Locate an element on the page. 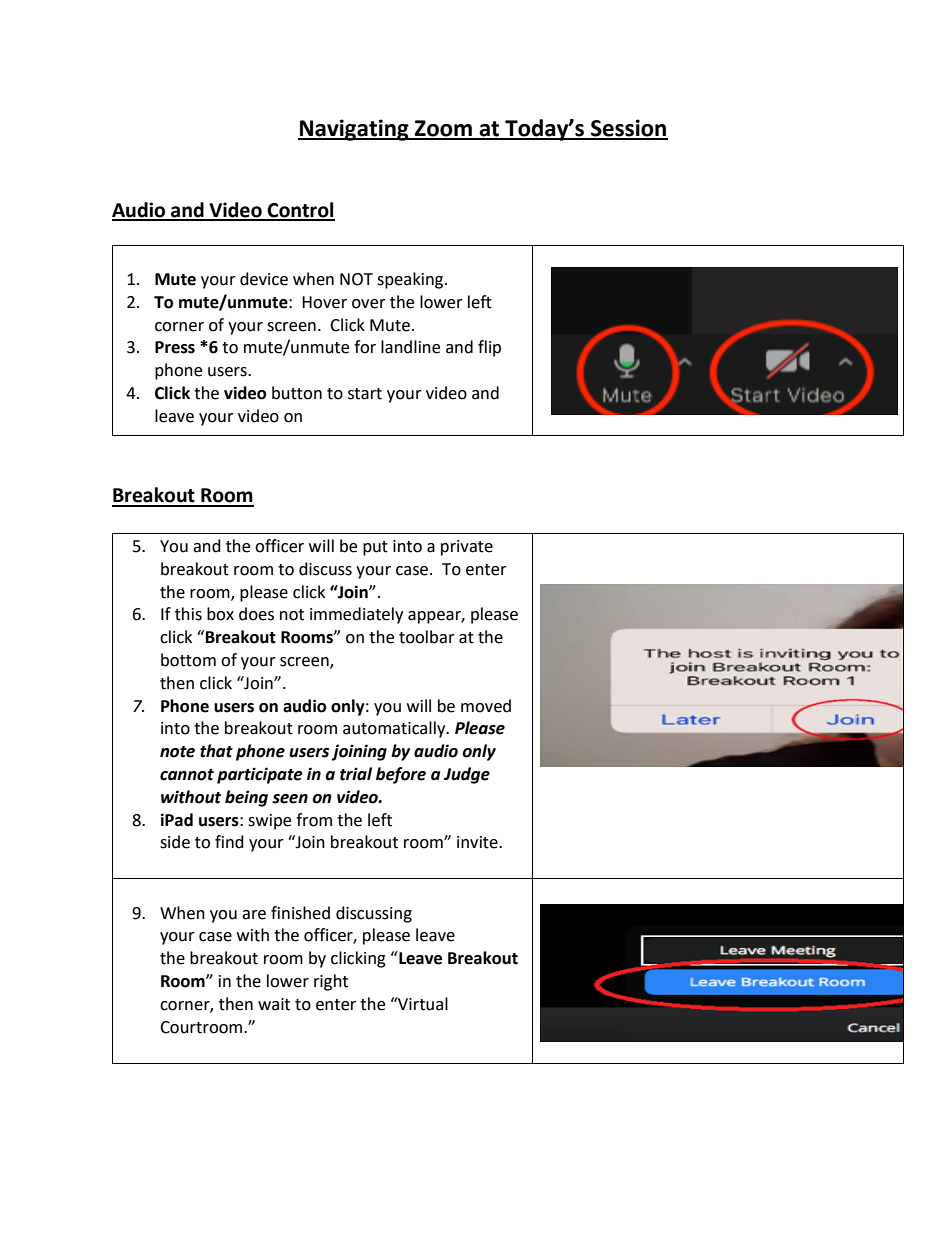 This document has height=1233, width=952. wait is located at coordinates (274, 1004).
